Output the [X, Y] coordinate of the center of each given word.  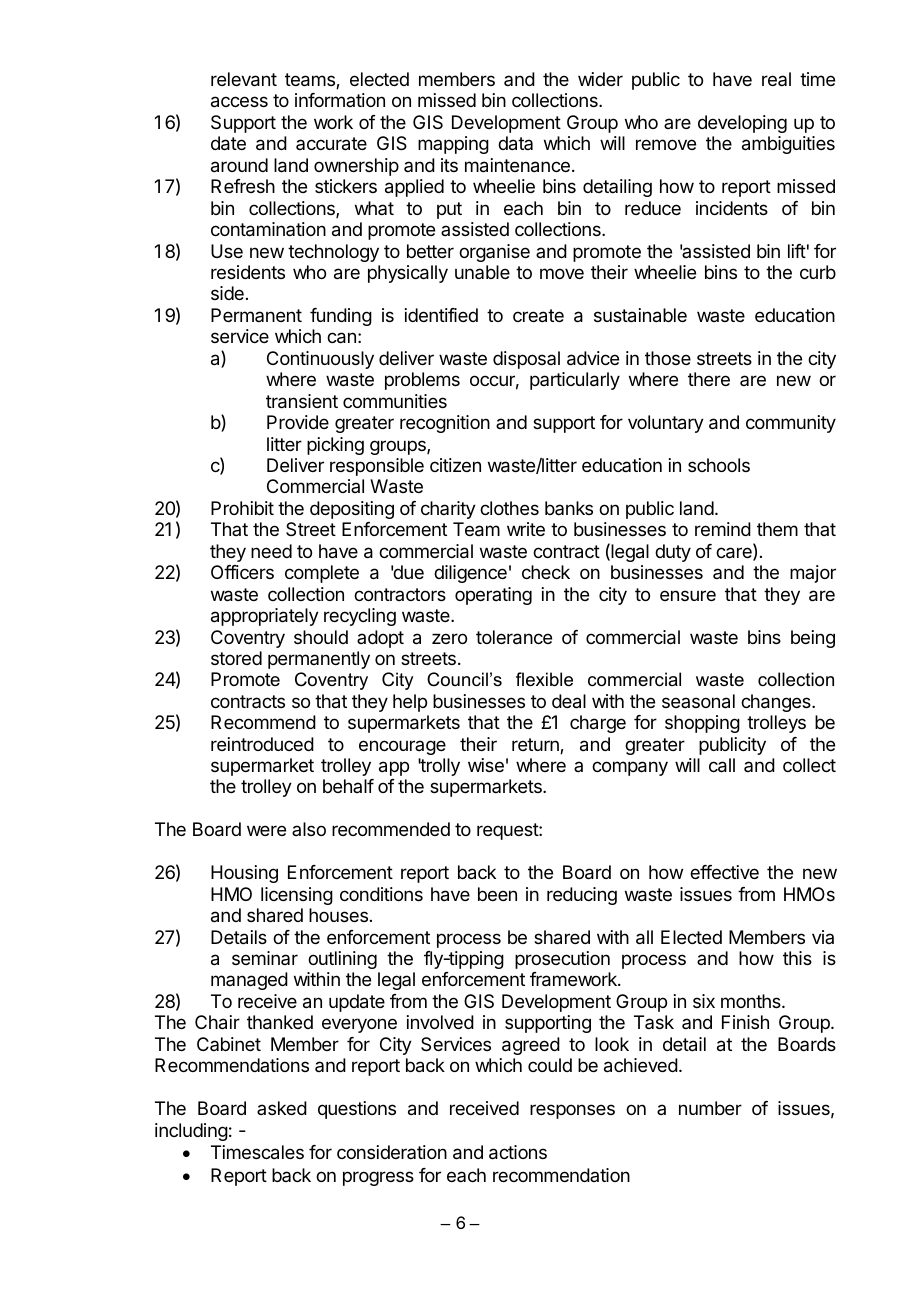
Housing [244, 874]
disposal [526, 360]
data [515, 143]
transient [302, 401]
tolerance [514, 637]
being [813, 639]
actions [518, 1152]
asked [282, 1108]
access [239, 102]
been [497, 894]
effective [724, 872]
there [709, 379]
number [710, 1108]
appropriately [265, 617]
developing [742, 124]
